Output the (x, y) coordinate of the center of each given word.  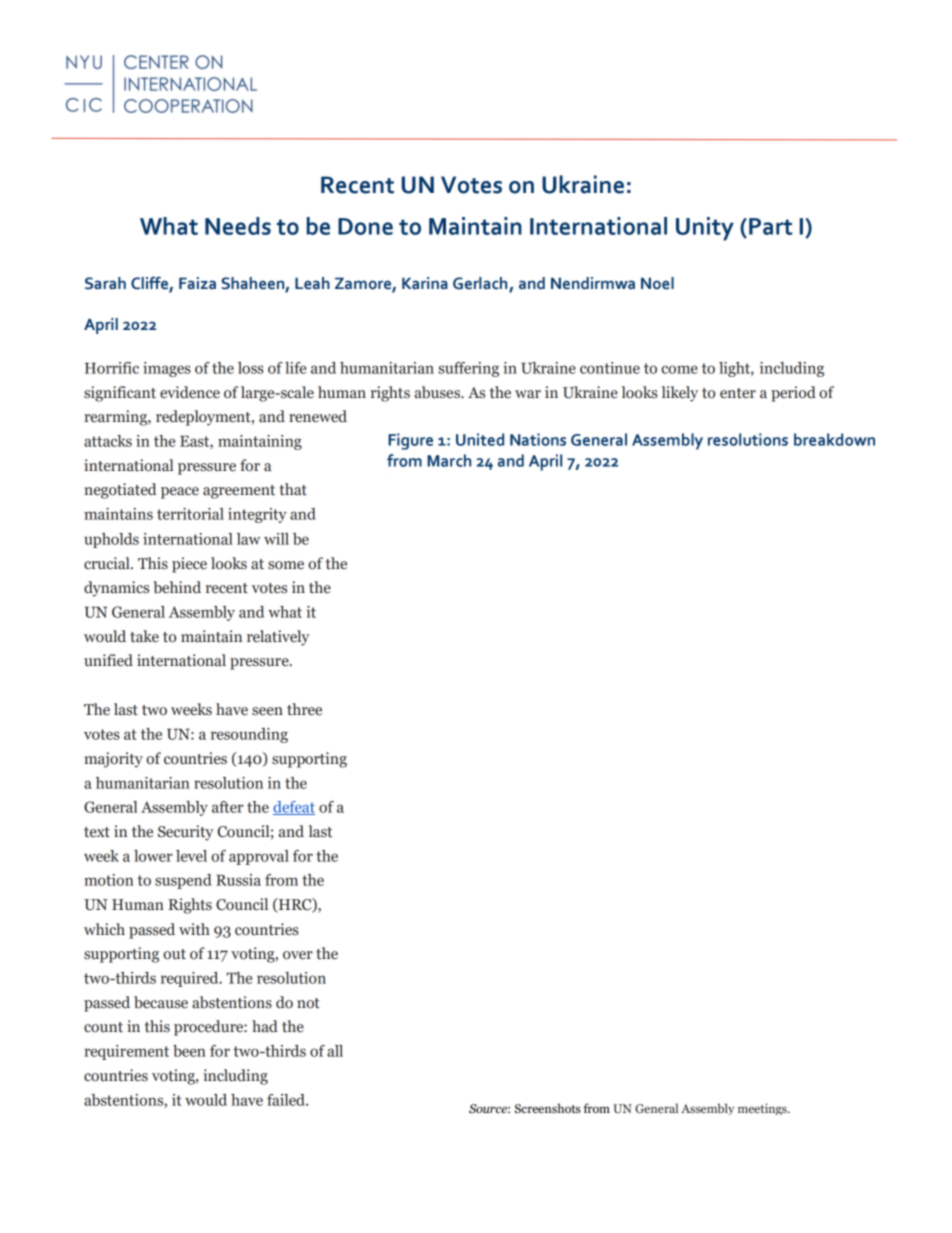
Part (770, 226)
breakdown (834, 439)
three (304, 709)
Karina (425, 283)
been (189, 1051)
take (144, 636)
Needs (238, 226)
